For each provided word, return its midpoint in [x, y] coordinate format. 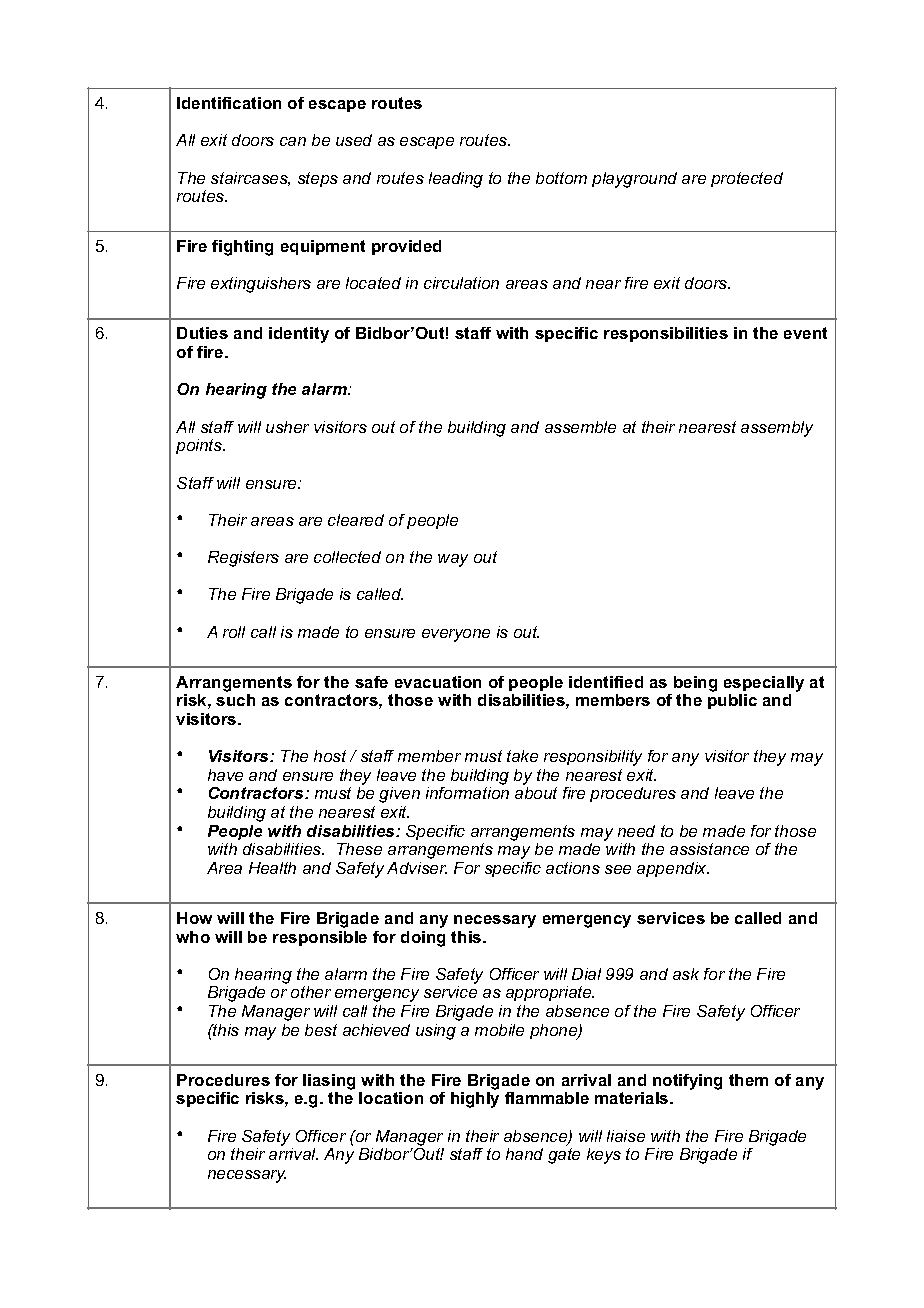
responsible [320, 938]
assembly [777, 429]
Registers [243, 559]
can [293, 141]
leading [456, 180]
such [235, 700]
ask [686, 974]
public [732, 701]
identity [299, 335]
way [453, 560]
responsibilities [666, 334]
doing [423, 939]
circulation [461, 283]
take [522, 756]
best [321, 1030]
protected [747, 179]
